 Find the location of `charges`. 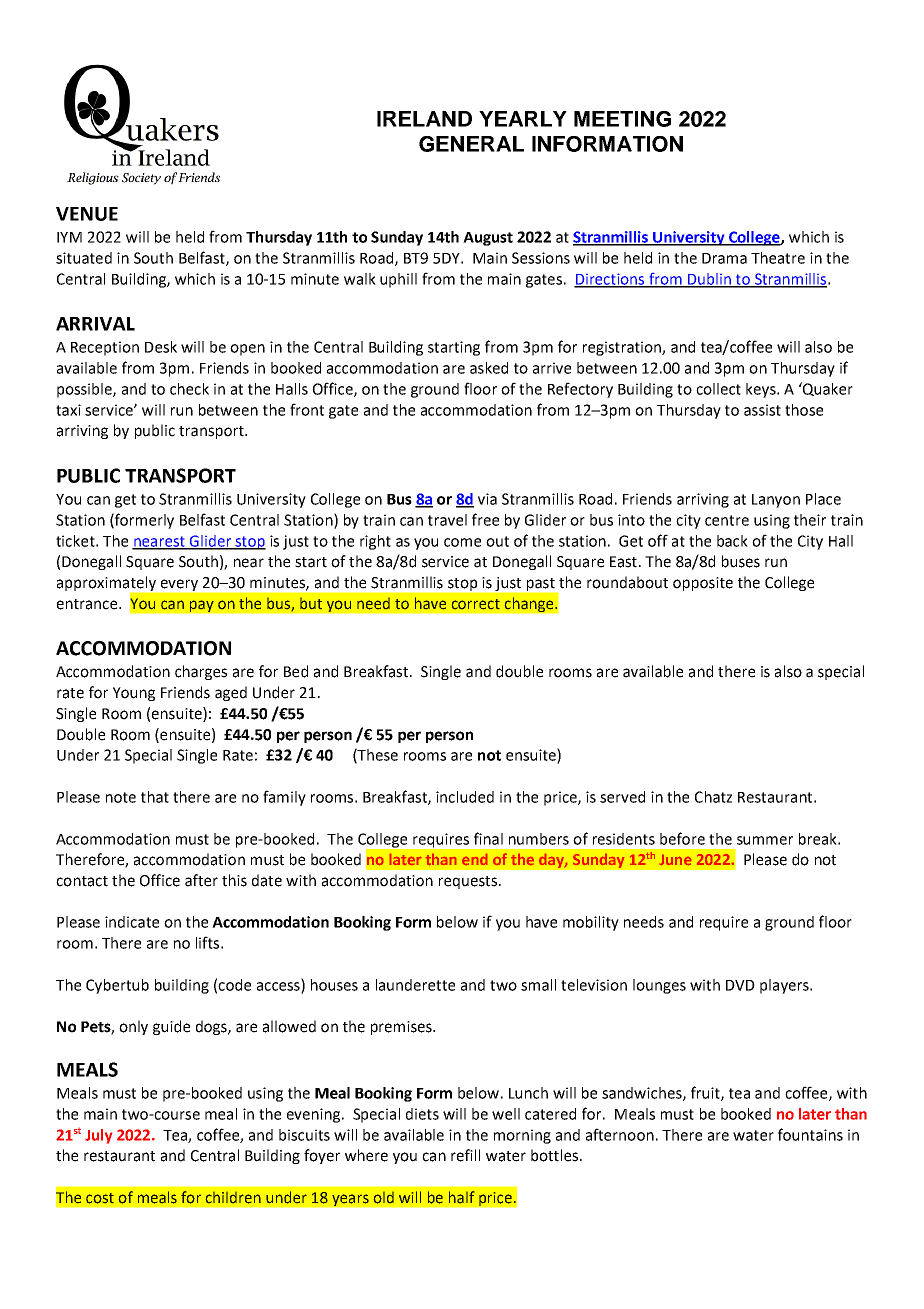

charges is located at coordinates (201, 672).
